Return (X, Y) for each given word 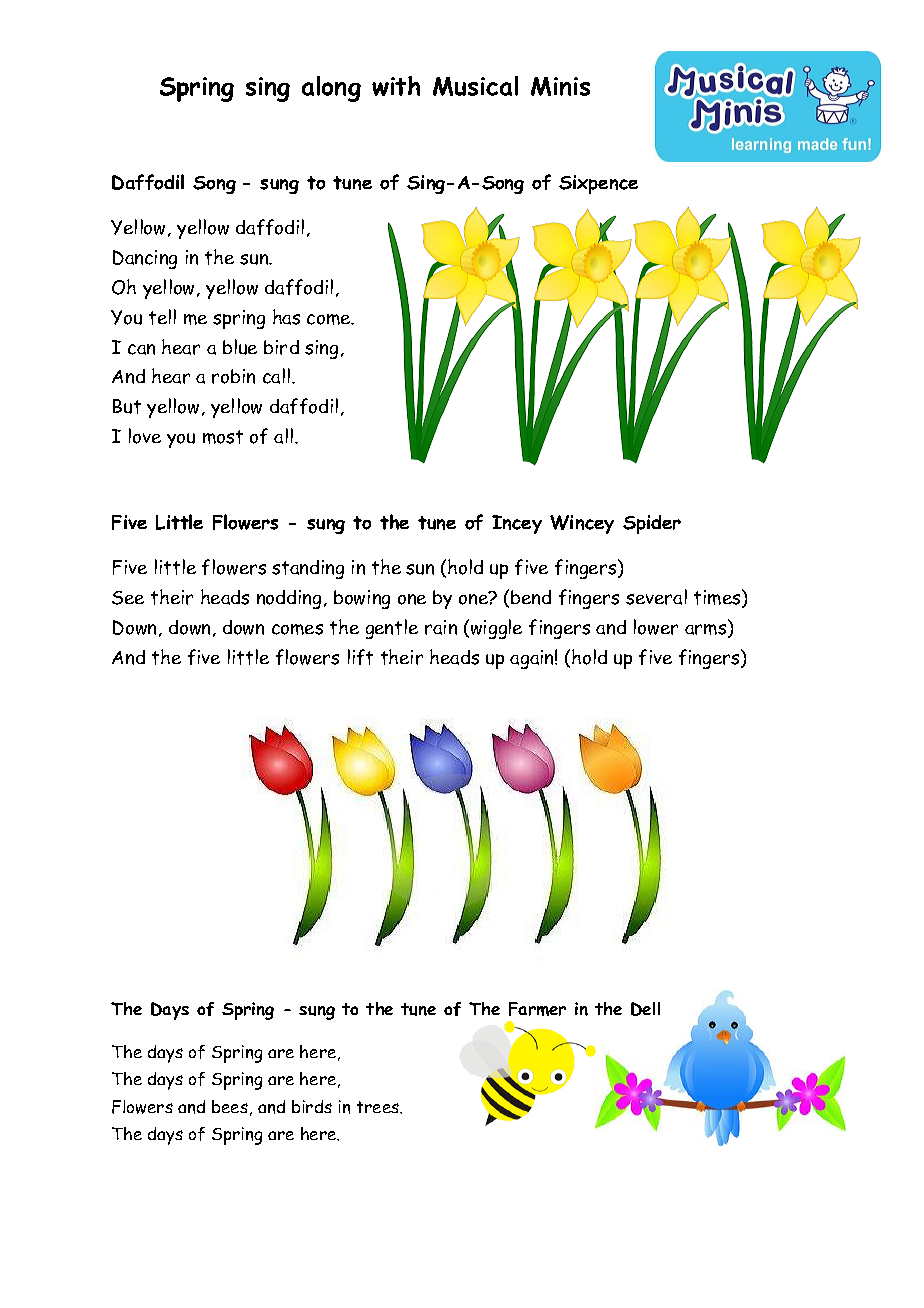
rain (441, 627)
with (396, 86)
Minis (560, 86)
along (331, 89)
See (128, 598)
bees (230, 1106)
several (656, 597)
